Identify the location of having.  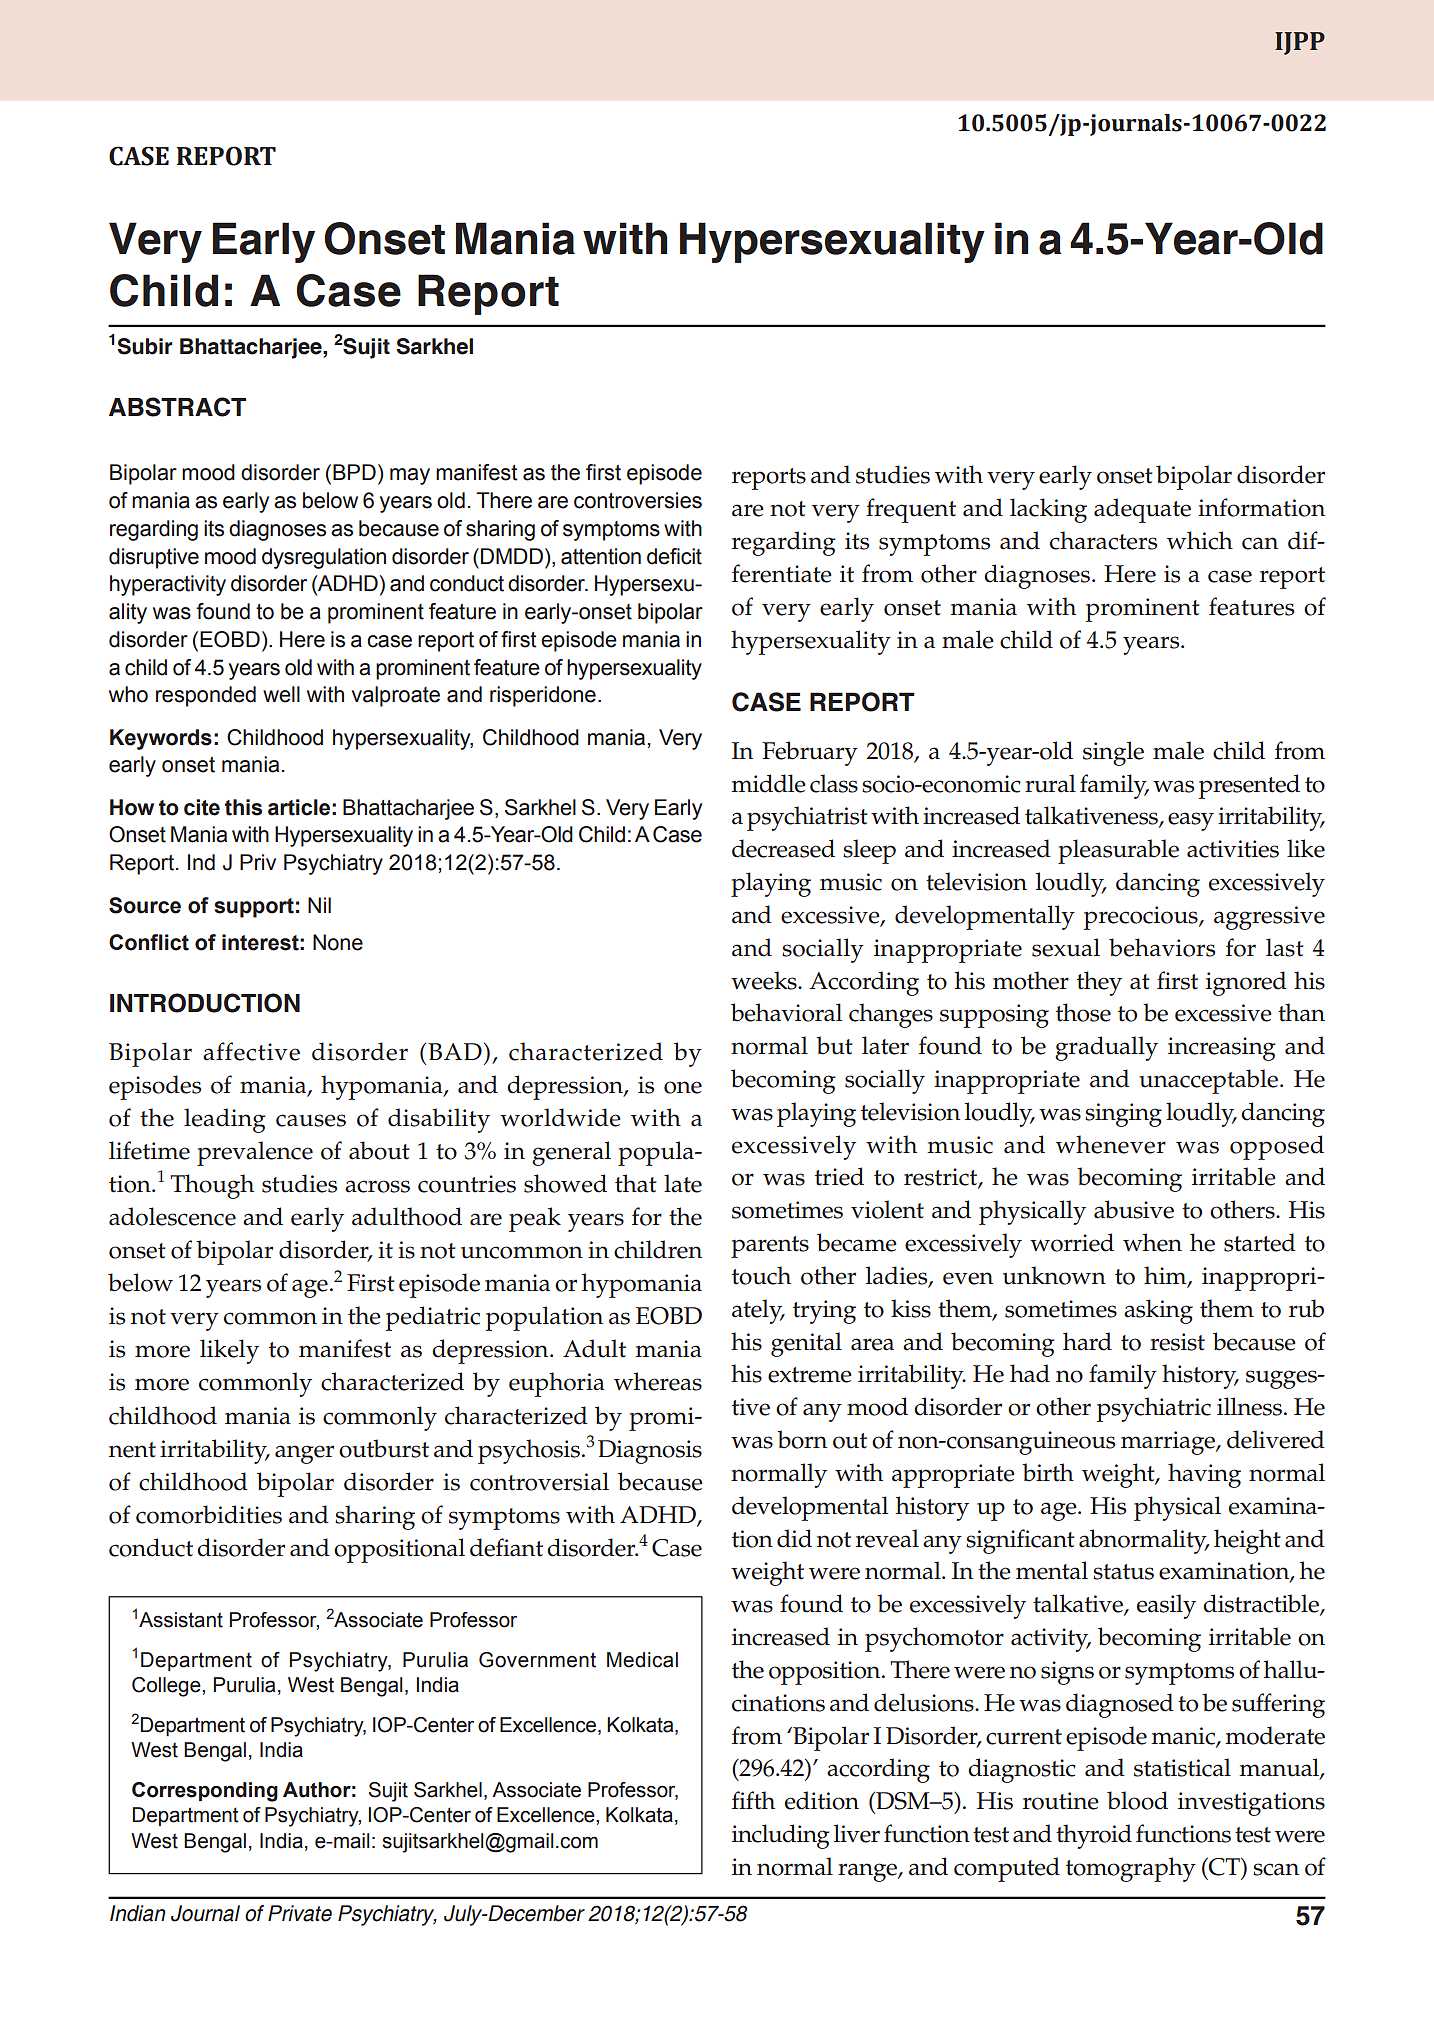
(1204, 1475).
